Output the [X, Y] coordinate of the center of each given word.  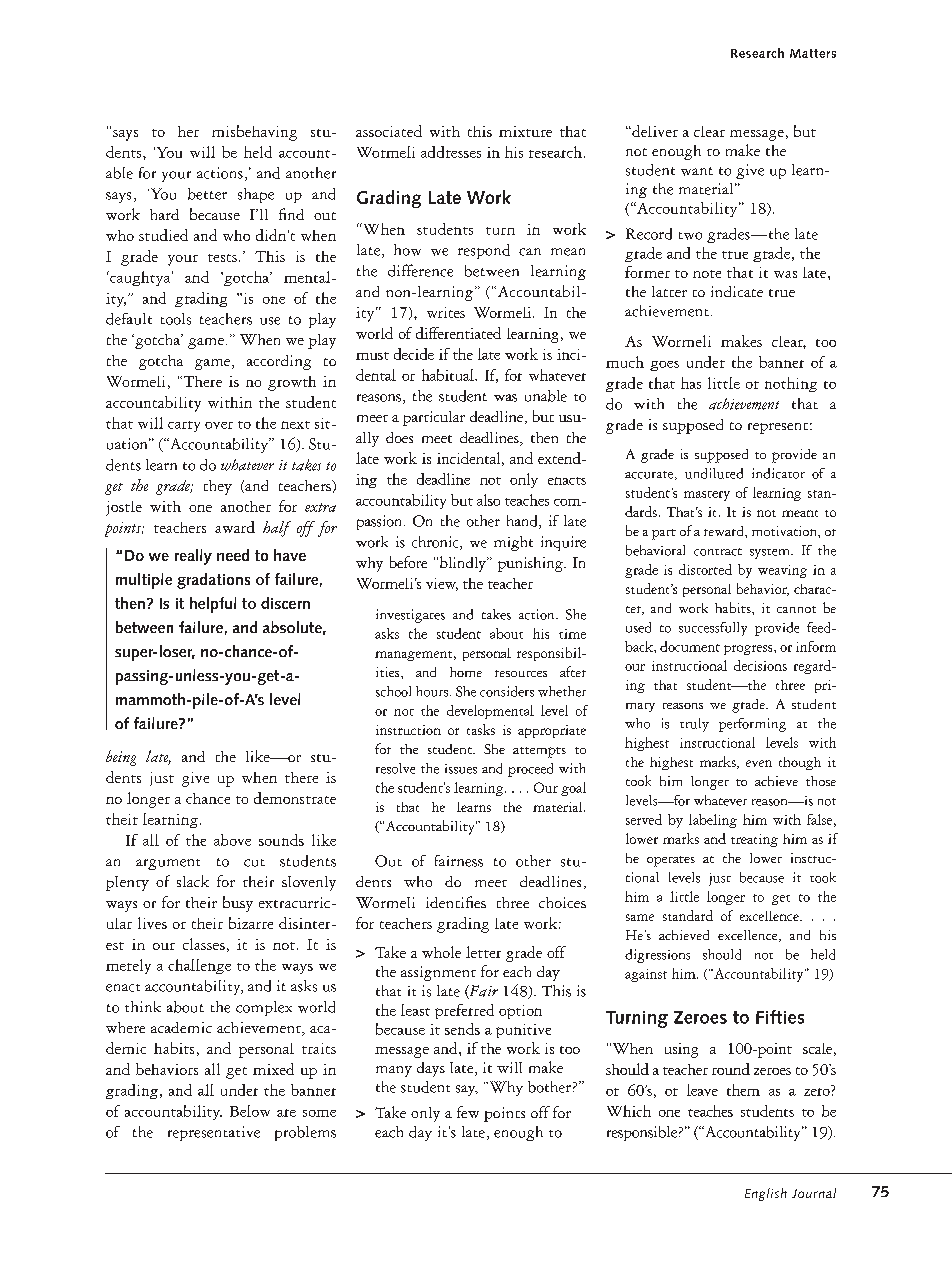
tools [176, 319]
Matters [813, 53]
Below [250, 1111]
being [121, 758]
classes [204, 944]
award [235, 527]
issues [461, 769]
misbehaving [254, 133]
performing [752, 725]
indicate [737, 291]
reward [725, 531]
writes [446, 312]
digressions [657, 956]
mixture [525, 131]
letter [483, 952]
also [488, 500]
